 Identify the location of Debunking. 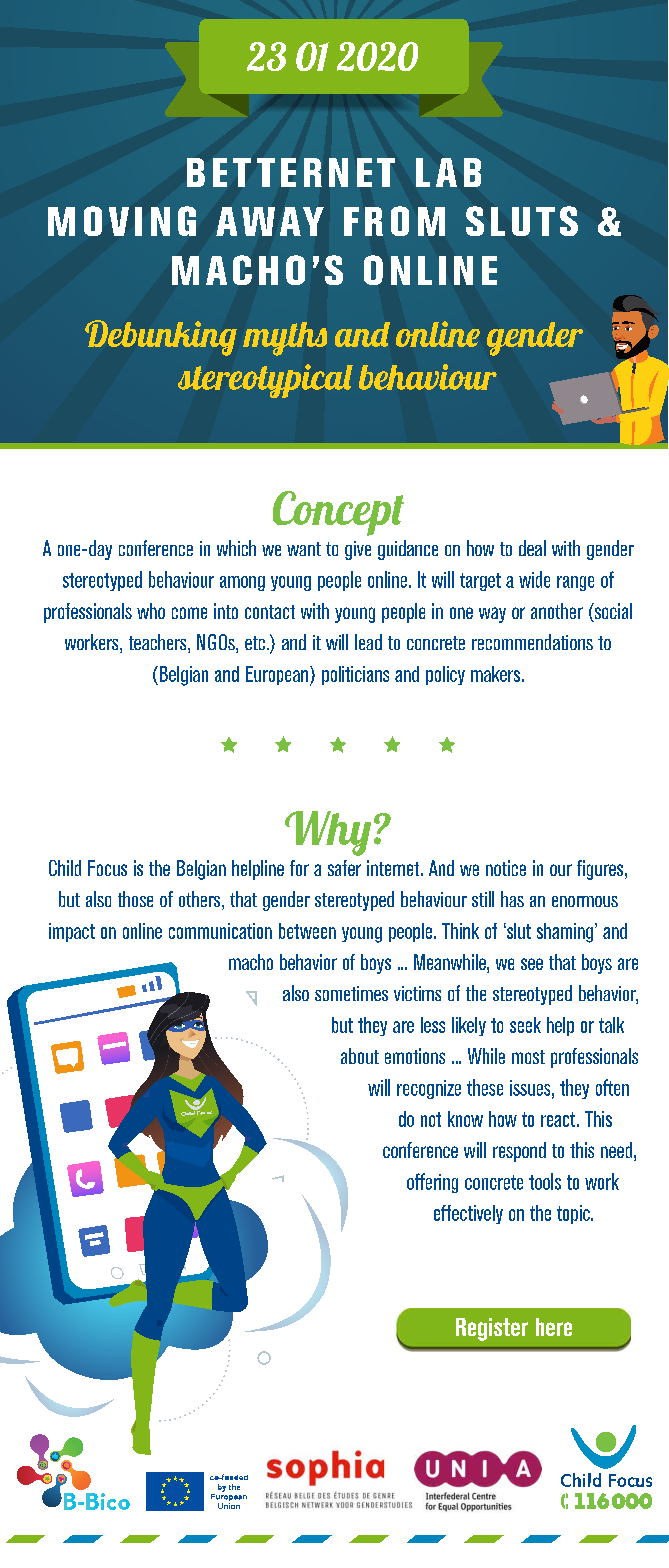
(161, 338).
